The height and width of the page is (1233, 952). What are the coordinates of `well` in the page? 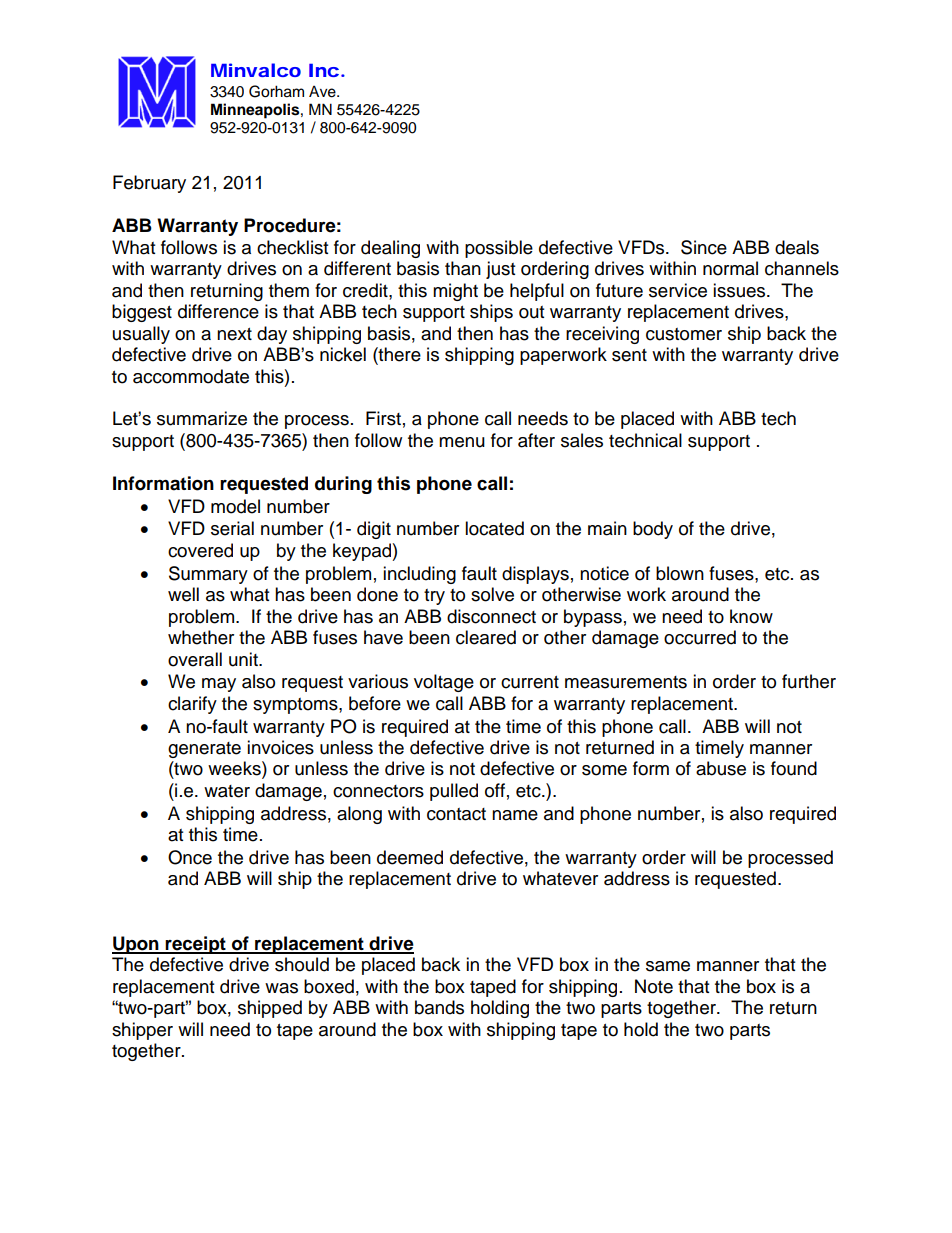 It's located at (183, 594).
